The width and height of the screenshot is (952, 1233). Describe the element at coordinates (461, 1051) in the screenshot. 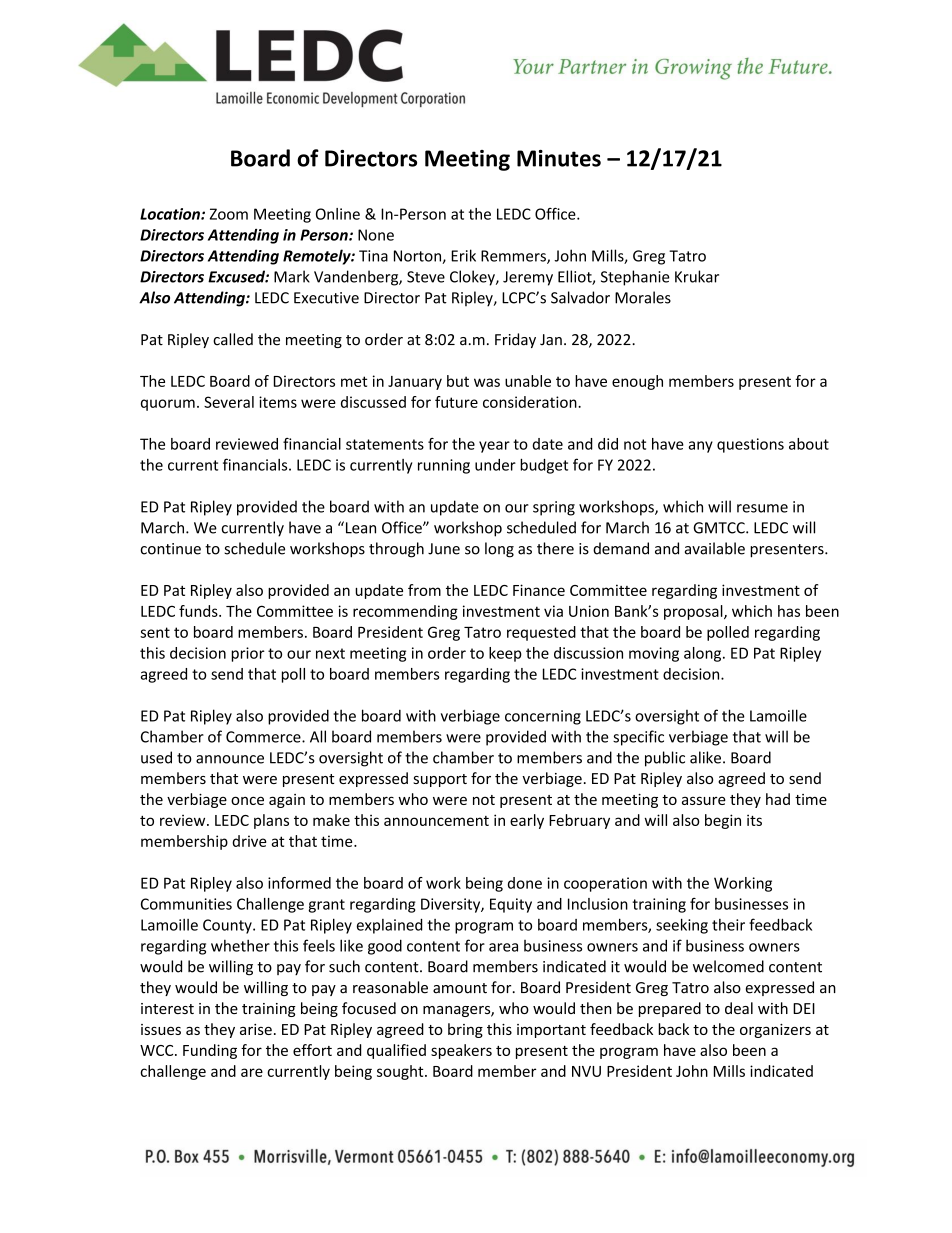

I see `speakers` at that location.
